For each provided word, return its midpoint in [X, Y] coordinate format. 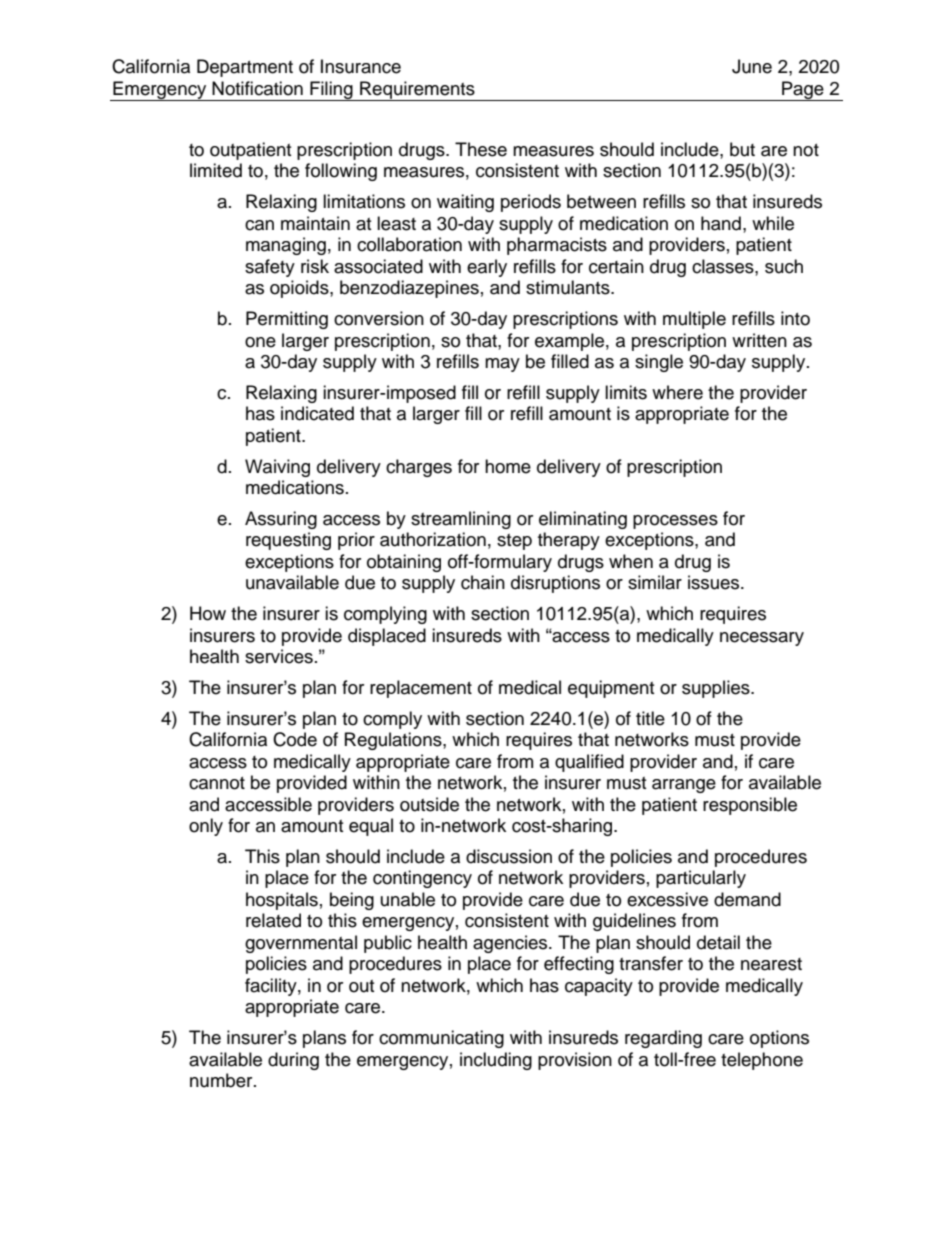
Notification [257, 88]
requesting [288, 541]
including [496, 1061]
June [752, 66]
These [481, 149]
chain [483, 582]
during [293, 1061]
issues [715, 582]
